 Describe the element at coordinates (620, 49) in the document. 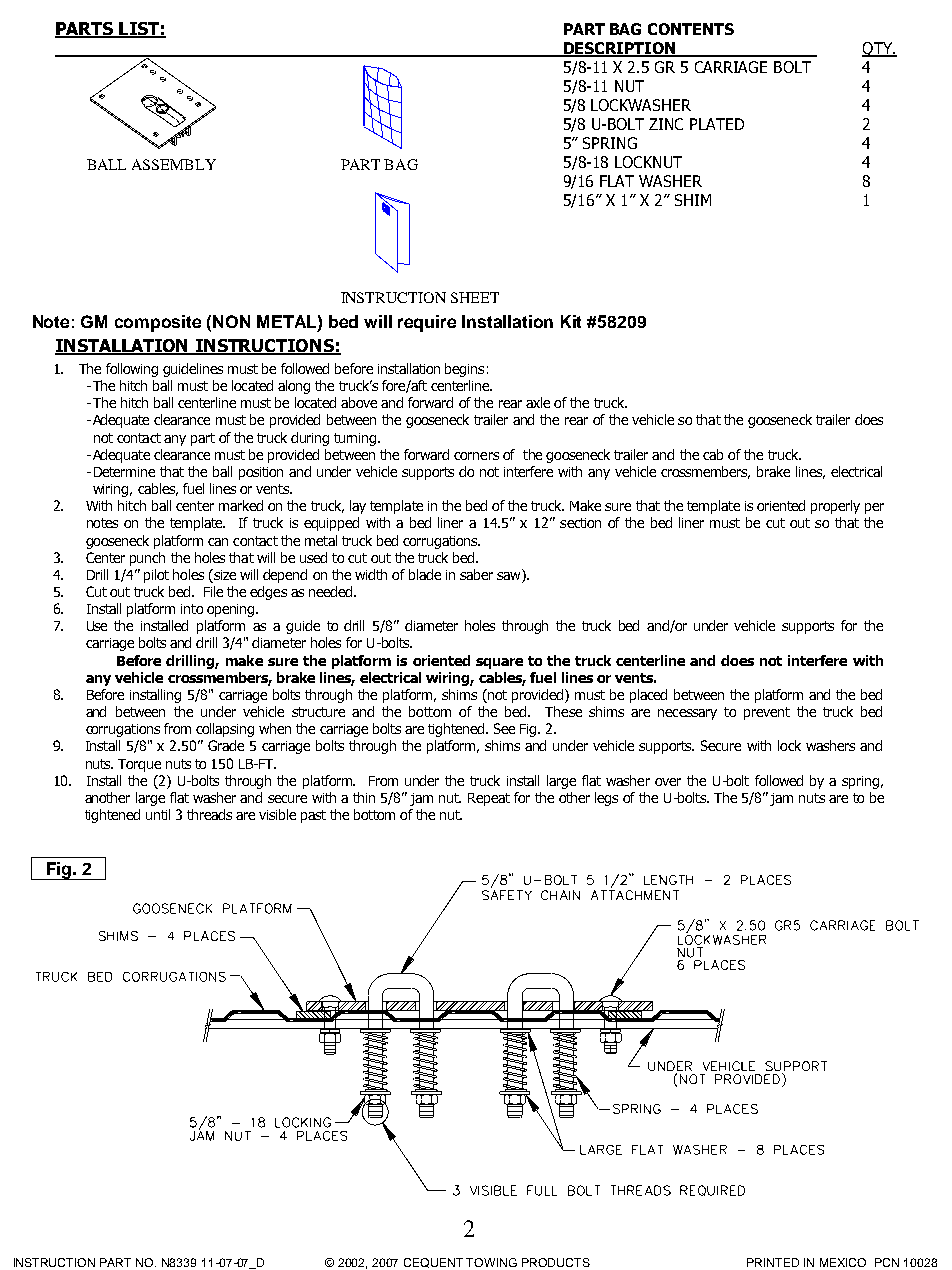

I see `DESCRIPTION` at that location.
